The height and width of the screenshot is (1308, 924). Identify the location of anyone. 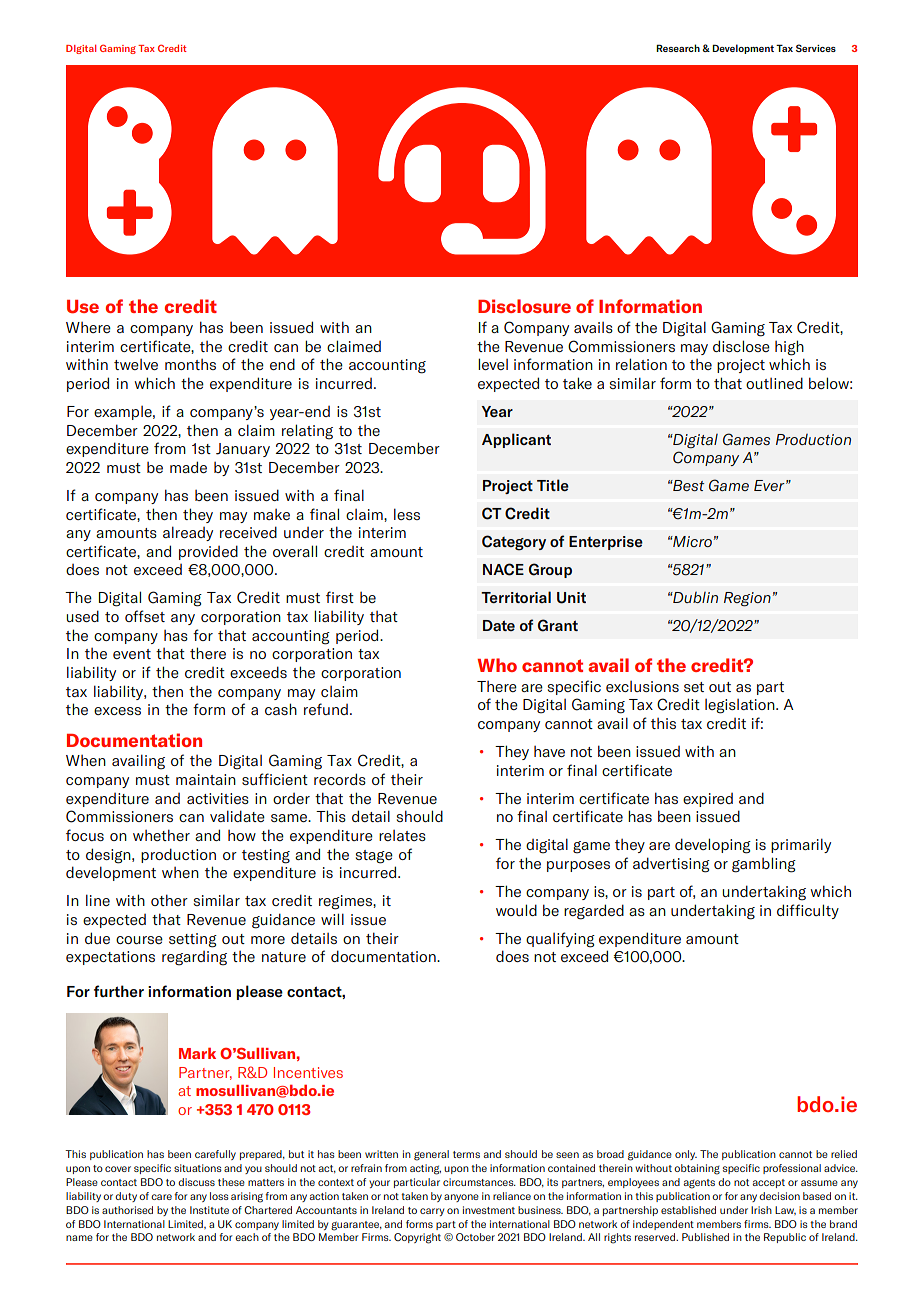
(461, 1198).
